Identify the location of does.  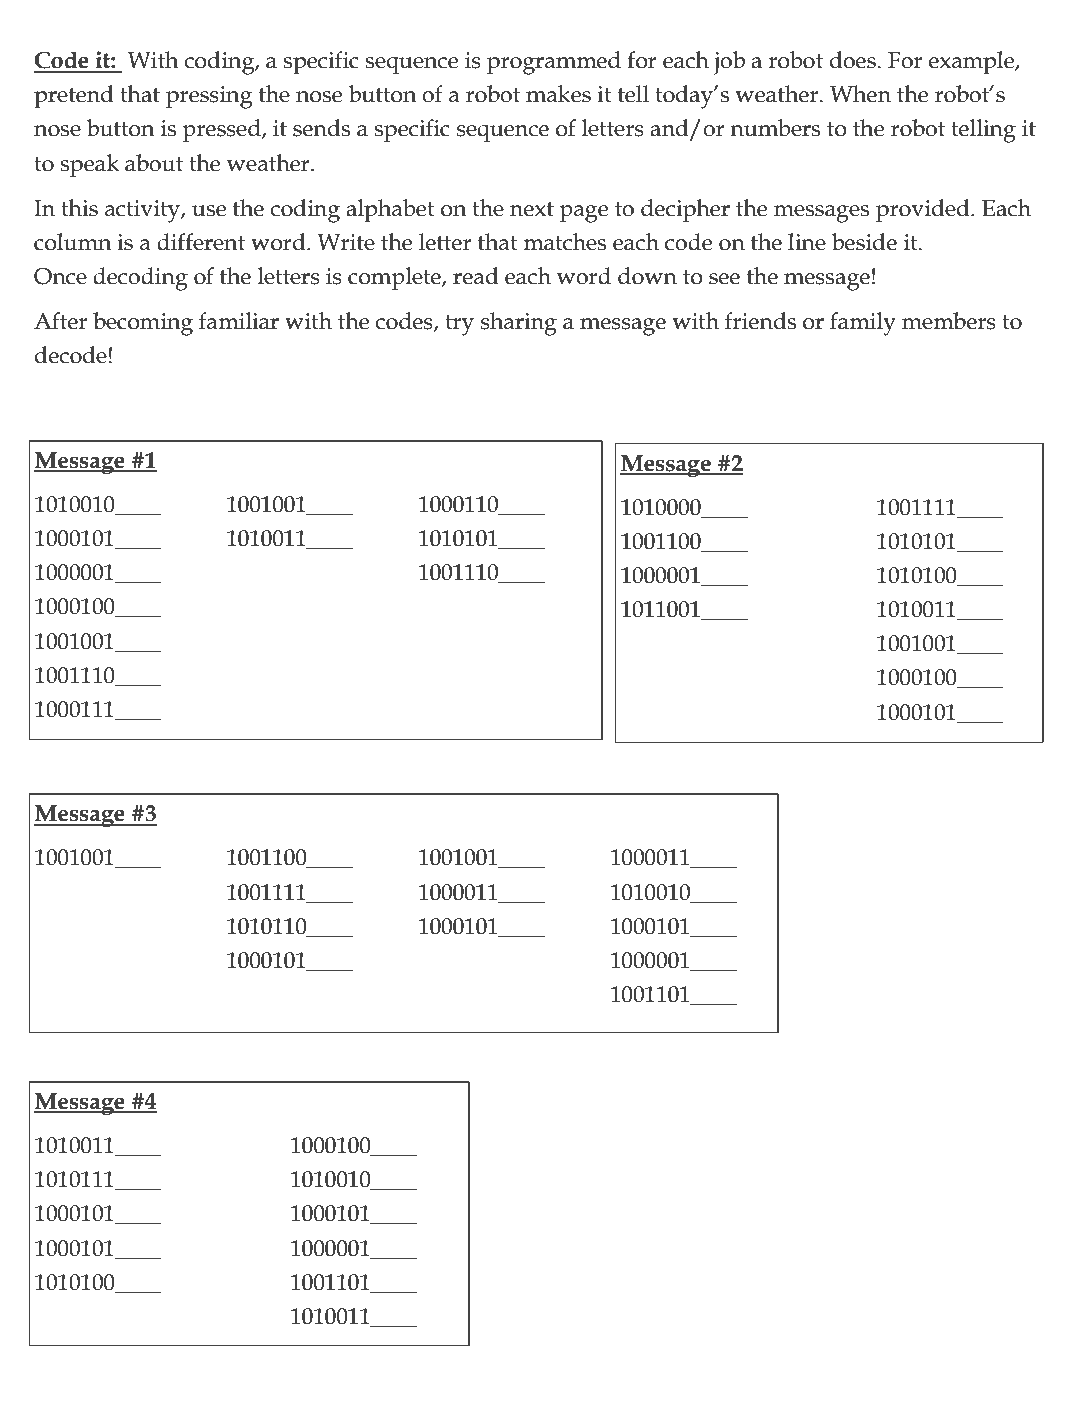
(853, 60).
